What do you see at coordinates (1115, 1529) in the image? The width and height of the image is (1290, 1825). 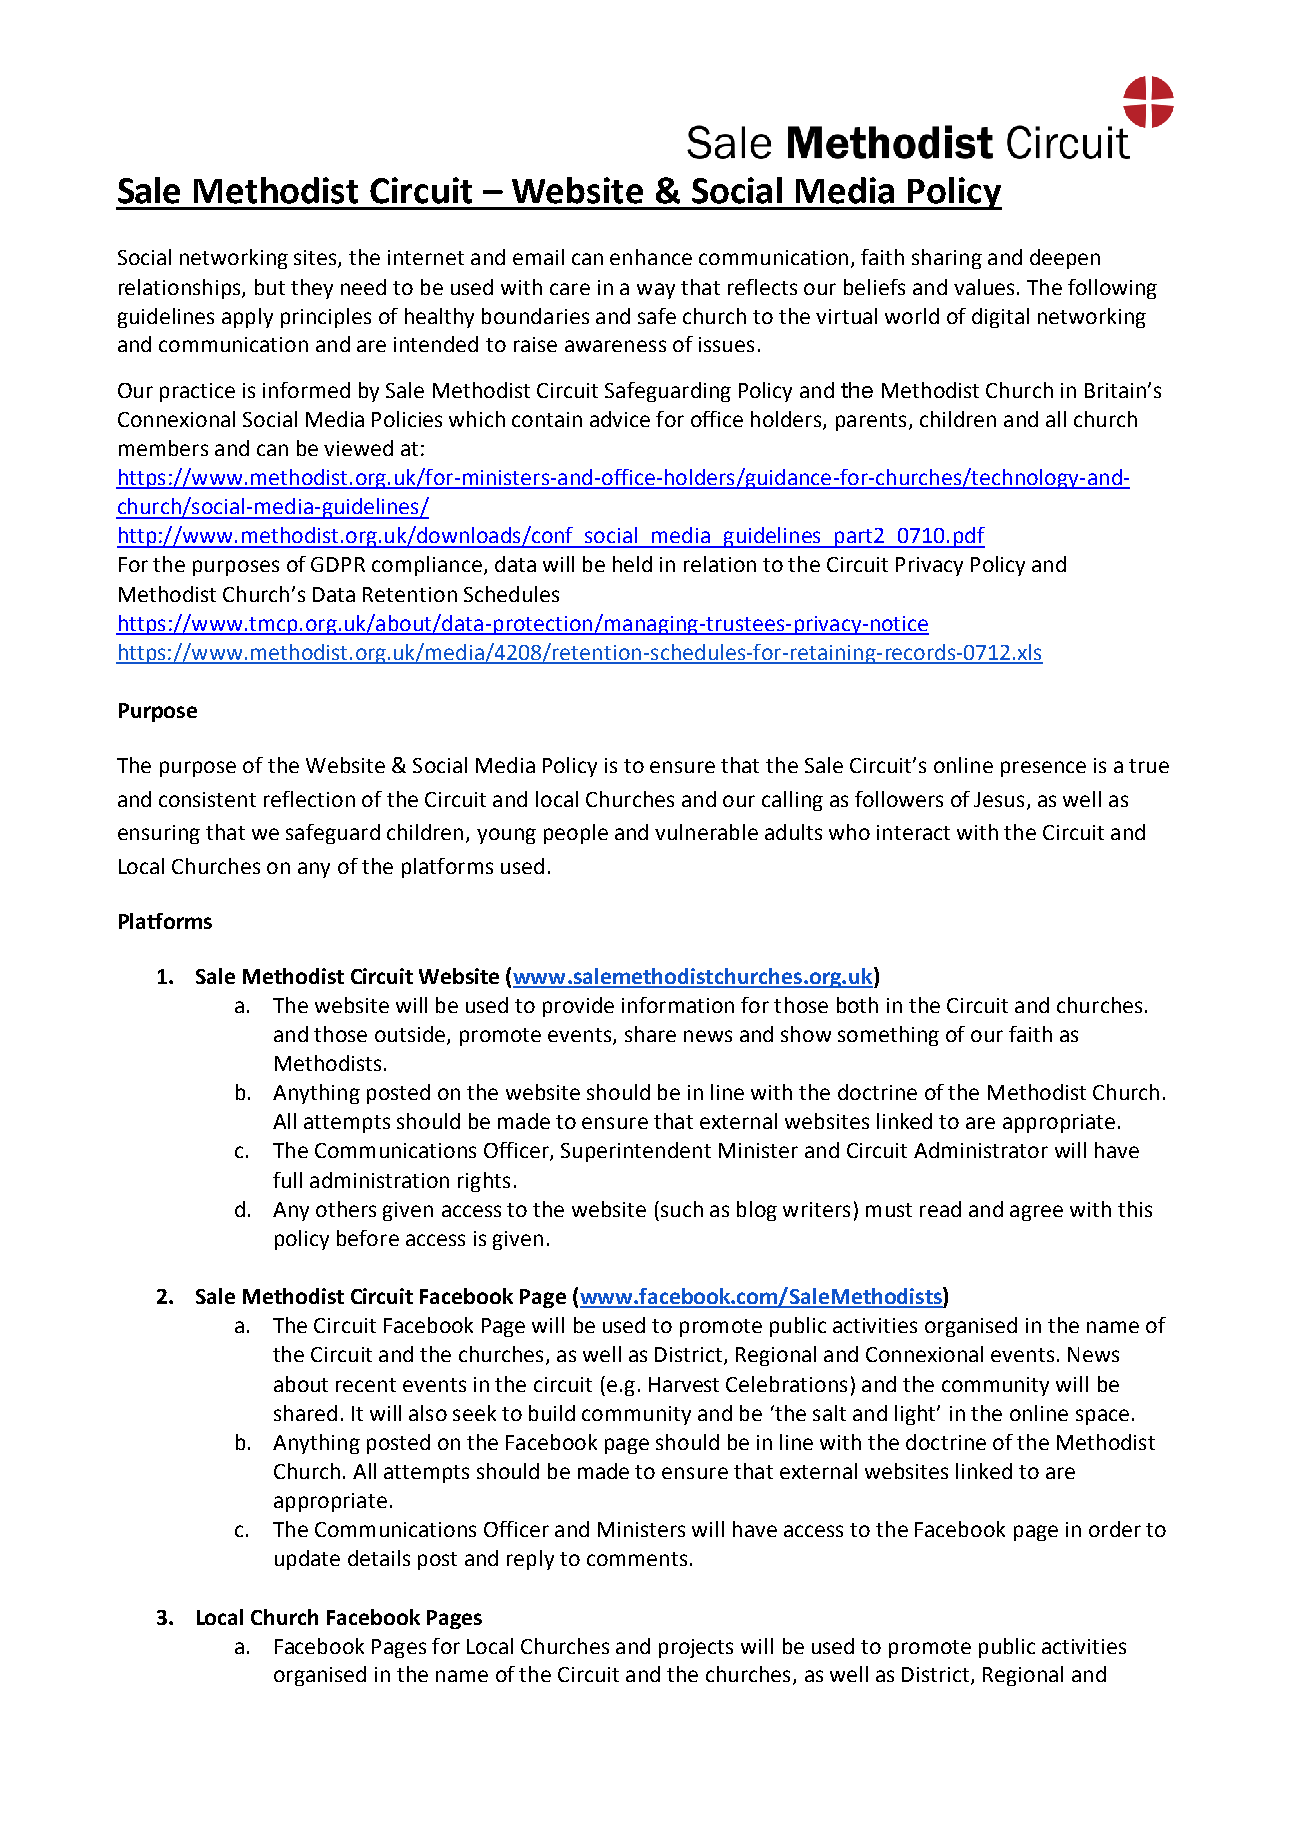 I see `order` at bounding box center [1115, 1529].
